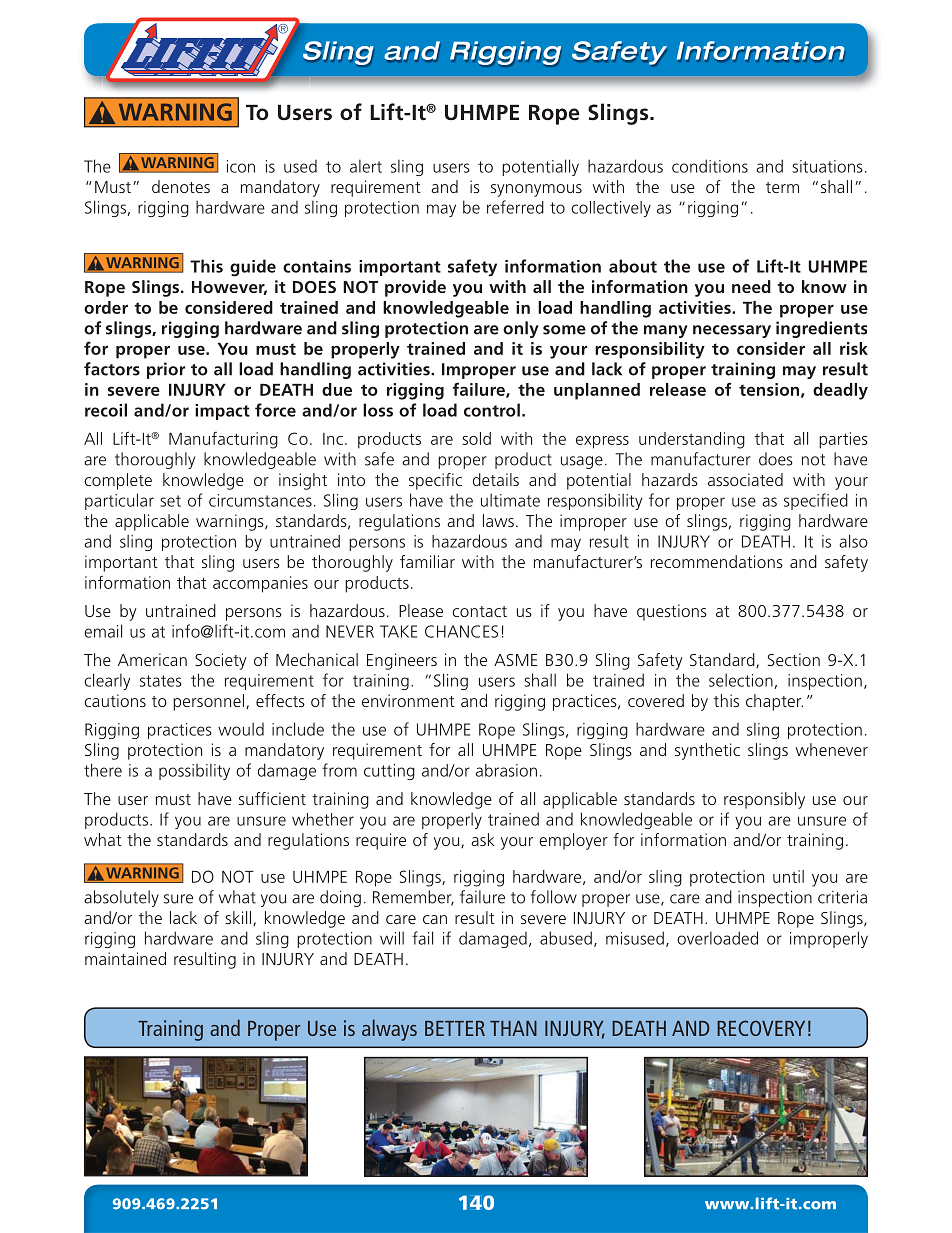 This screenshot has height=1233, width=952. What do you see at coordinates (745, 479) in the screenshot?
I see `associated` at bounding box center [745, 479].
